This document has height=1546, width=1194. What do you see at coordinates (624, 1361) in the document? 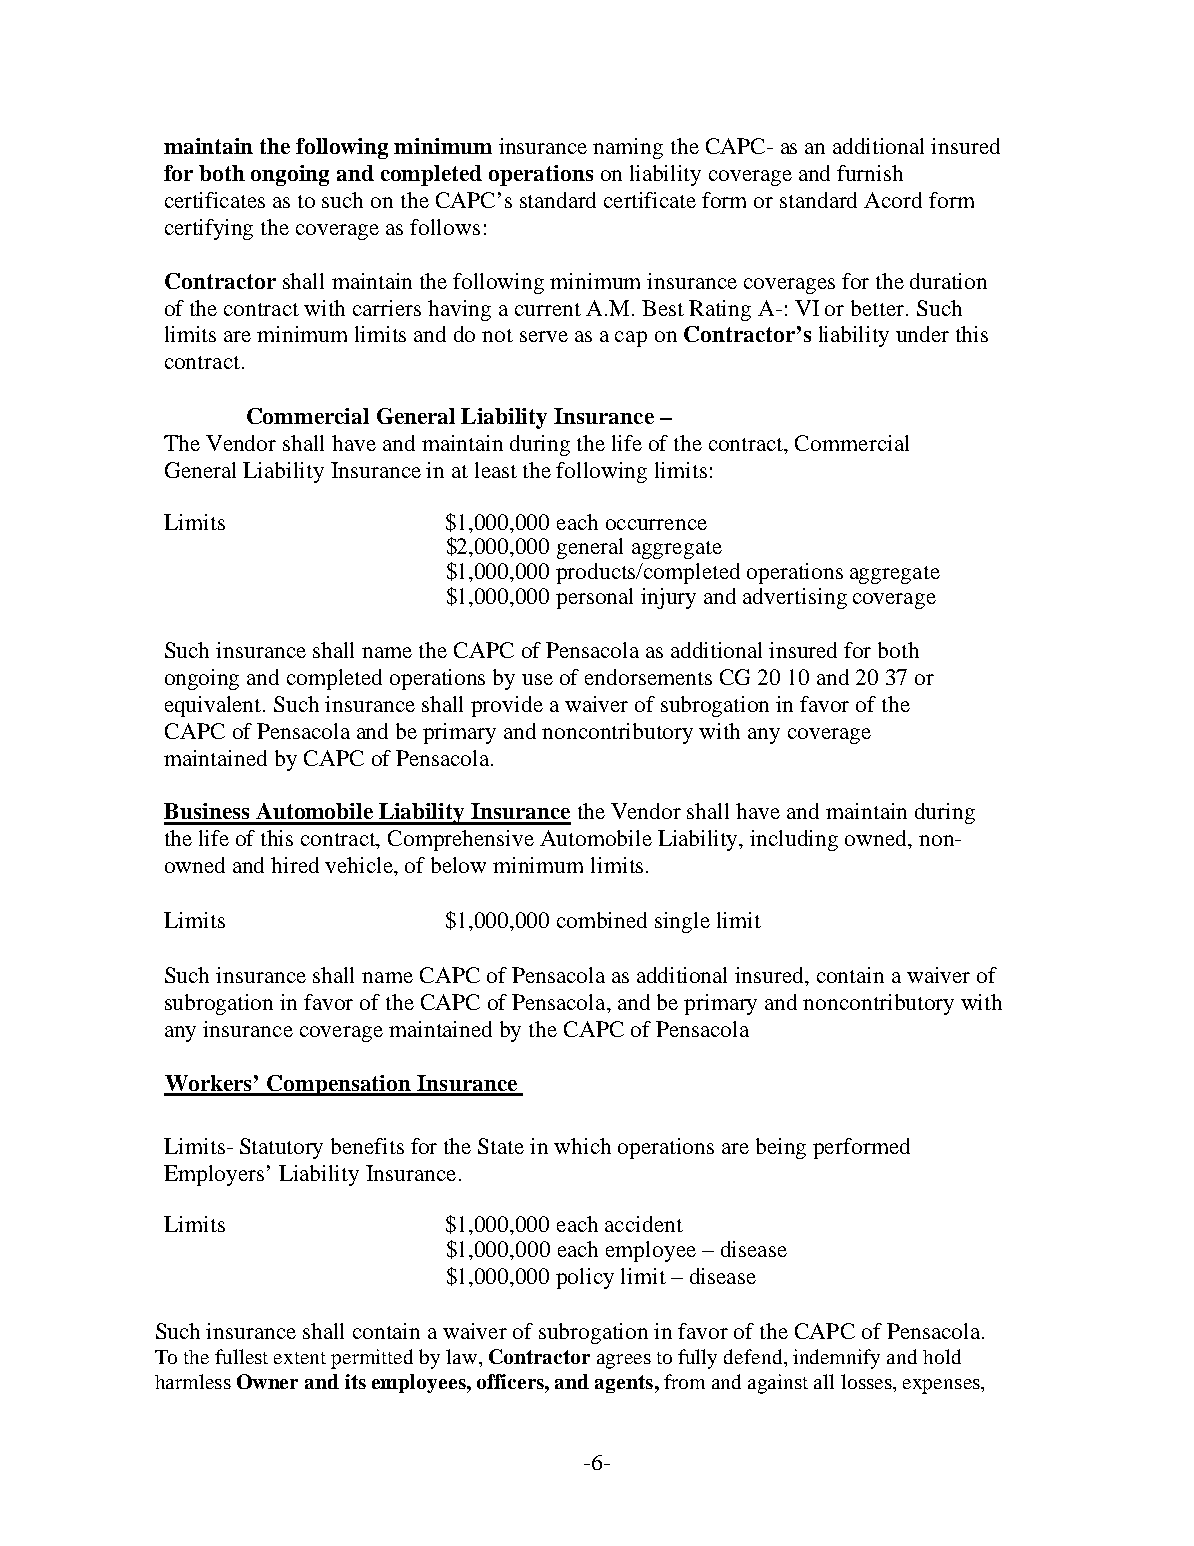
I see `agrees` at bounding box center [624, 1361].
